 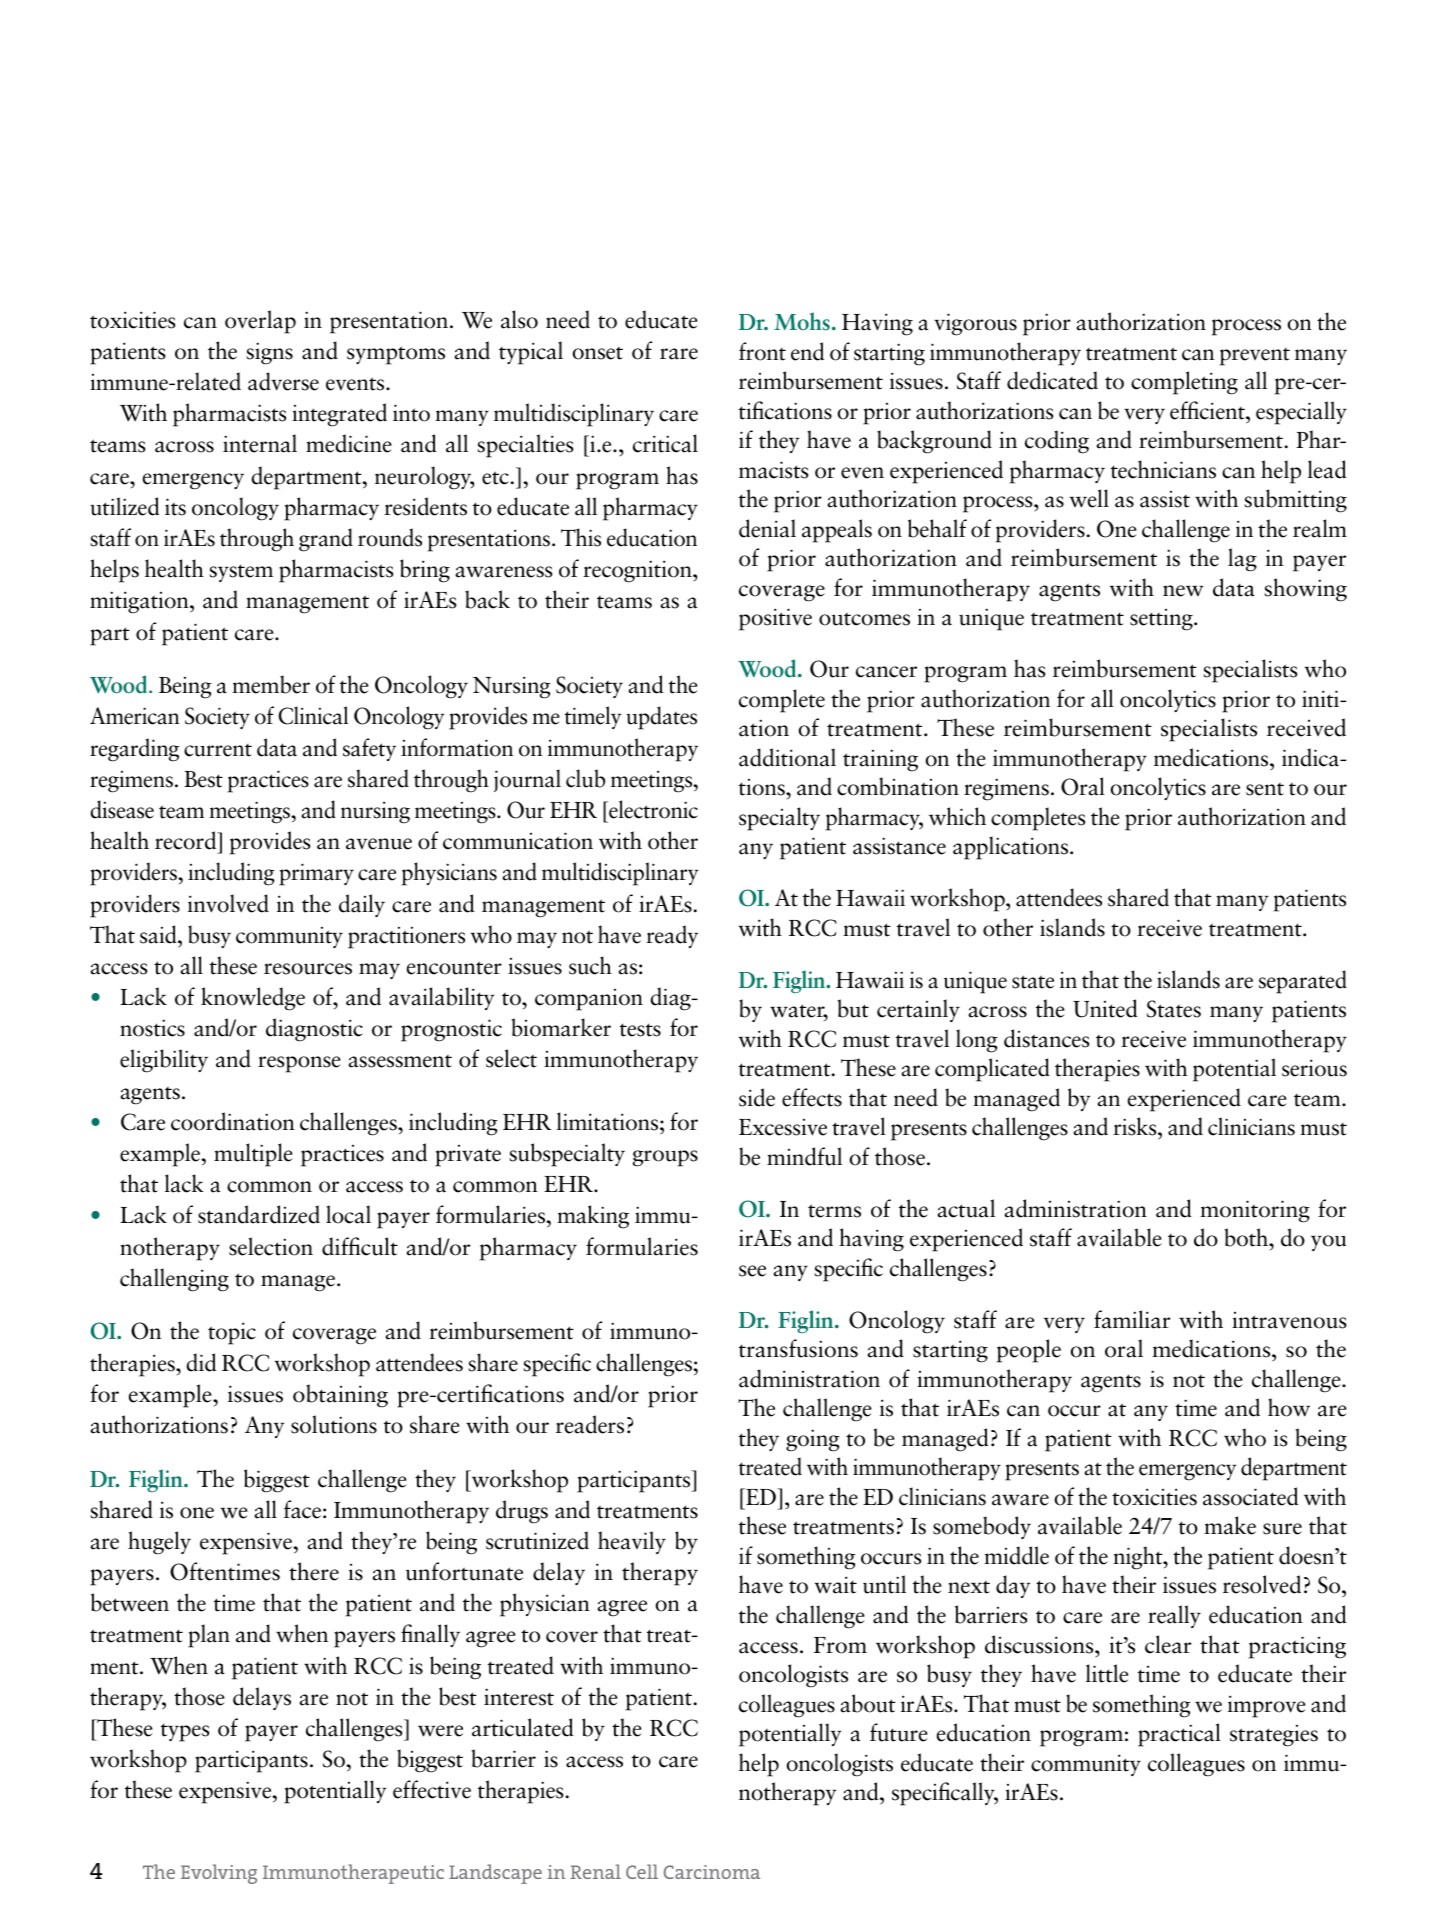 What do you see at coordinates (1303, 982) in the screenshot?
I see `separated` at bounding box center [1303, 982].
